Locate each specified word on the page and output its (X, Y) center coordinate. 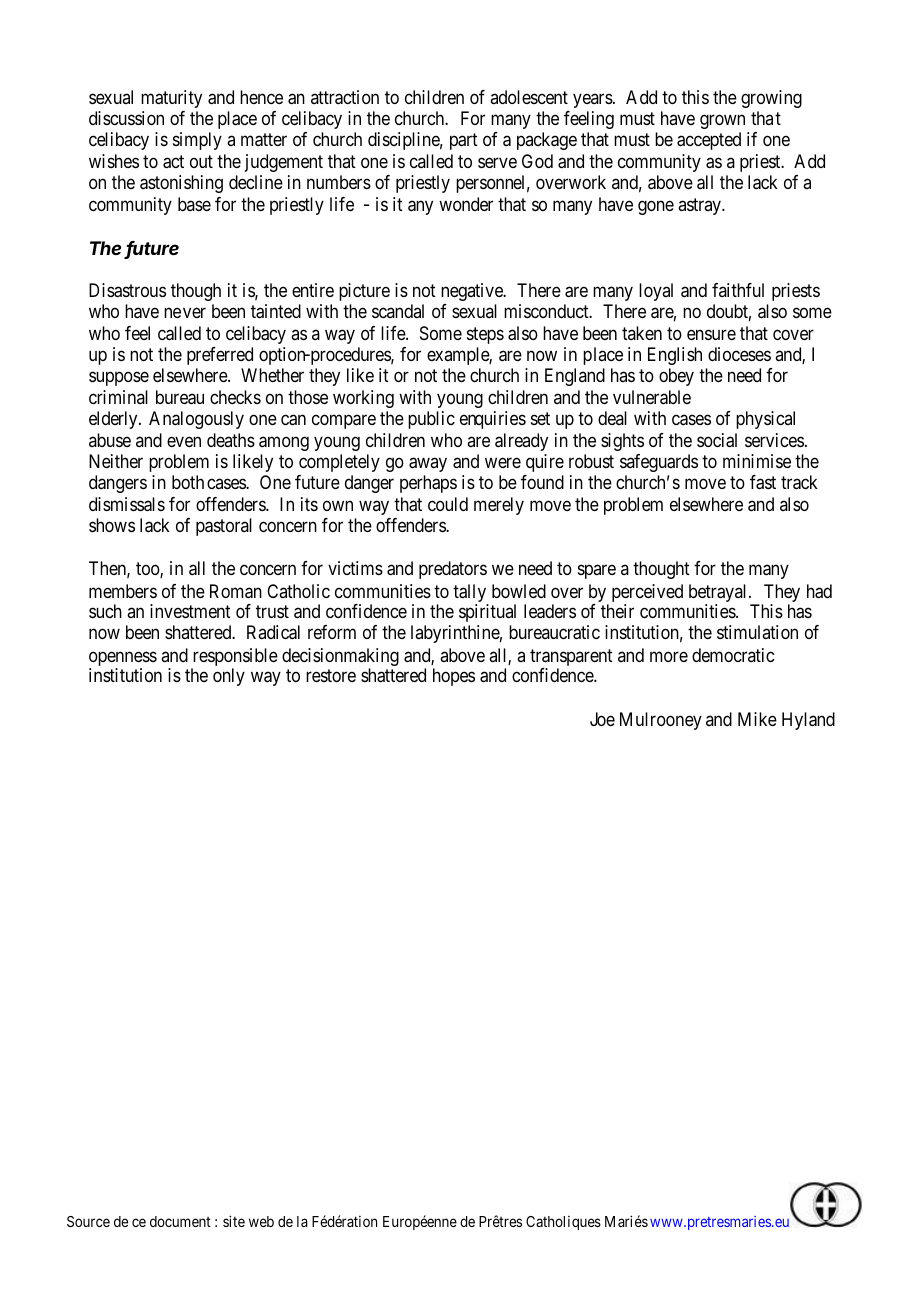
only (229, 677)
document (180, 1221)
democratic (733, 655)
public (431, 420)
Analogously (196, 420)
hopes (454, 677)
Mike (757, 719)
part (464, 141)
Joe (602, 719)
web (261, 1221)
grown (722, 121)
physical (765, 420)
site (234, 1221)
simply (197, 141)
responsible (234, 658)
